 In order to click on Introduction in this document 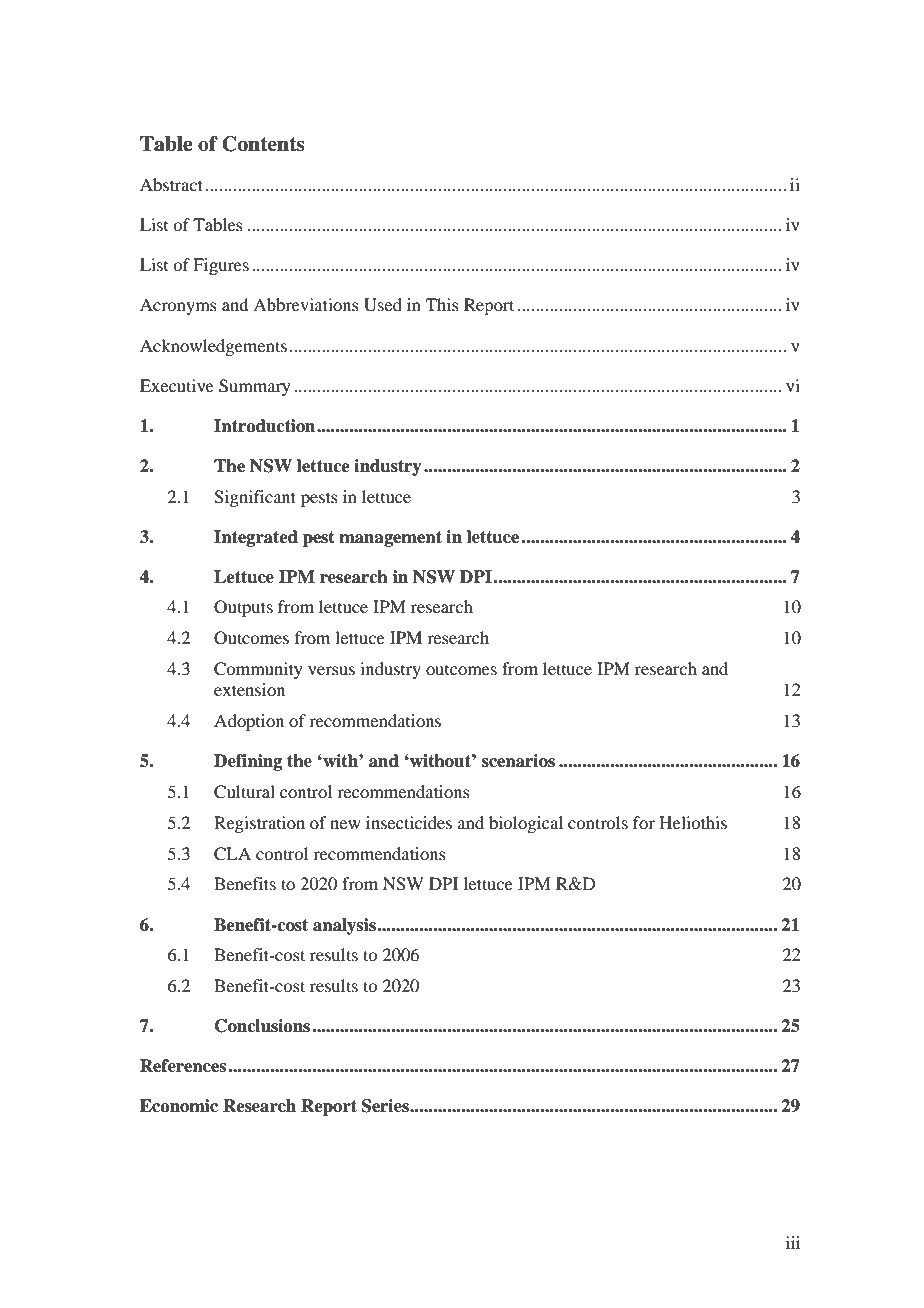, I will do `click(266, 426)`.
